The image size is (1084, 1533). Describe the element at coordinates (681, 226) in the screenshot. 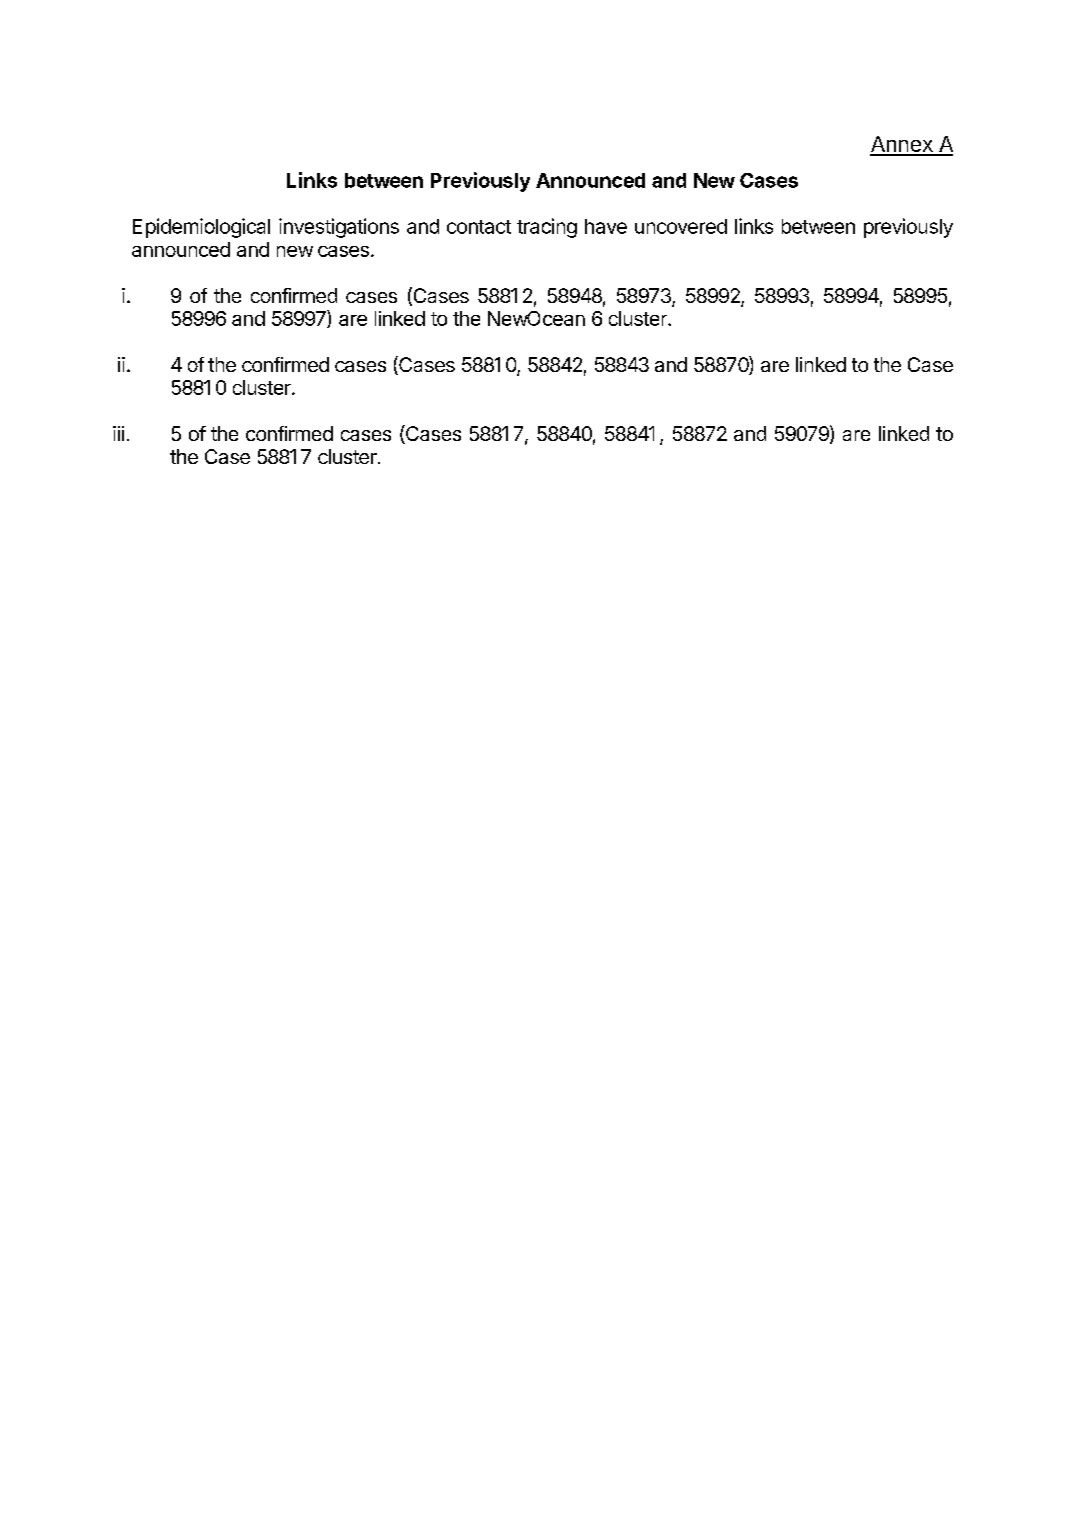

I see `uncovered` at that location.
